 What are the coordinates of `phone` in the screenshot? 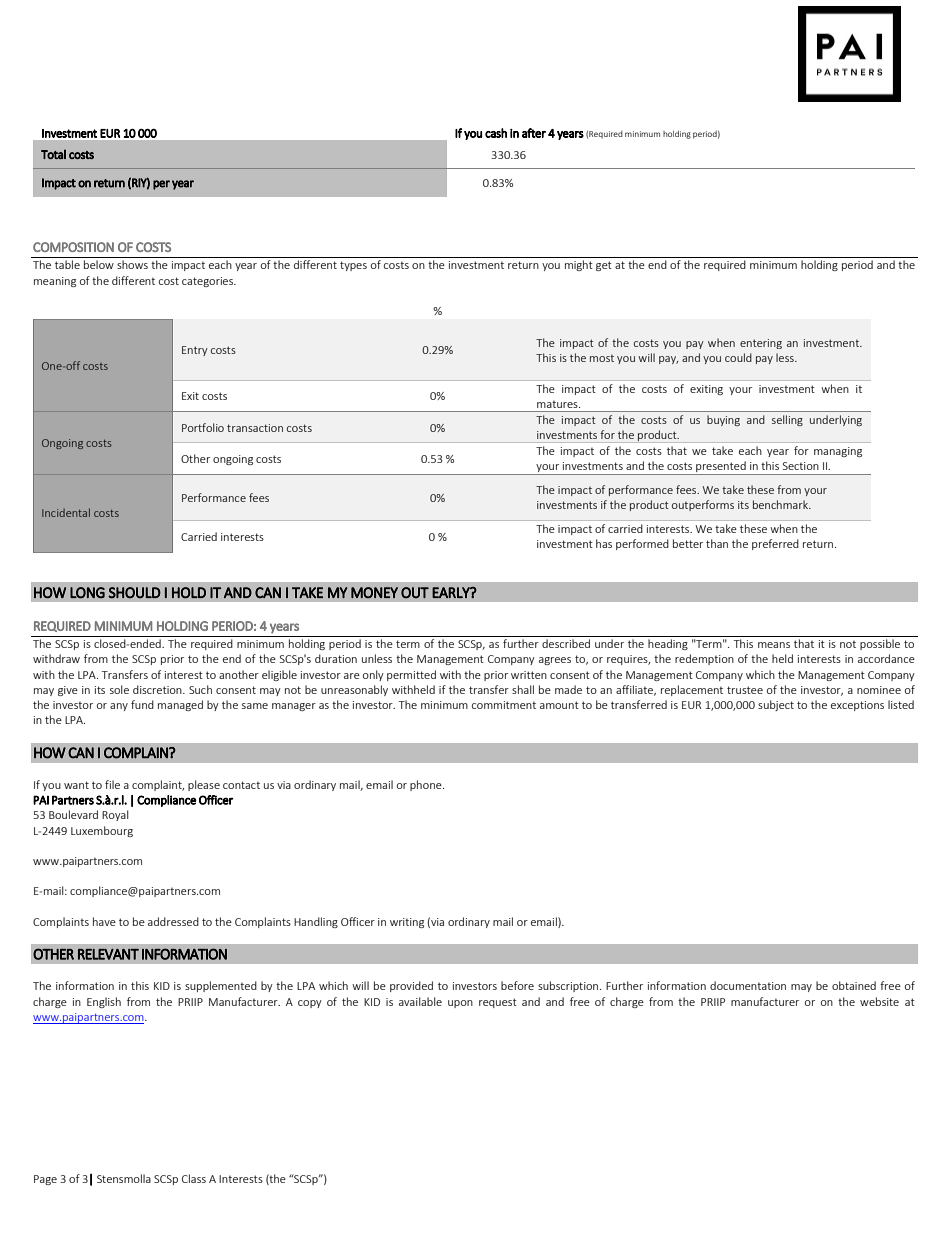 It's located at (427, 785).
